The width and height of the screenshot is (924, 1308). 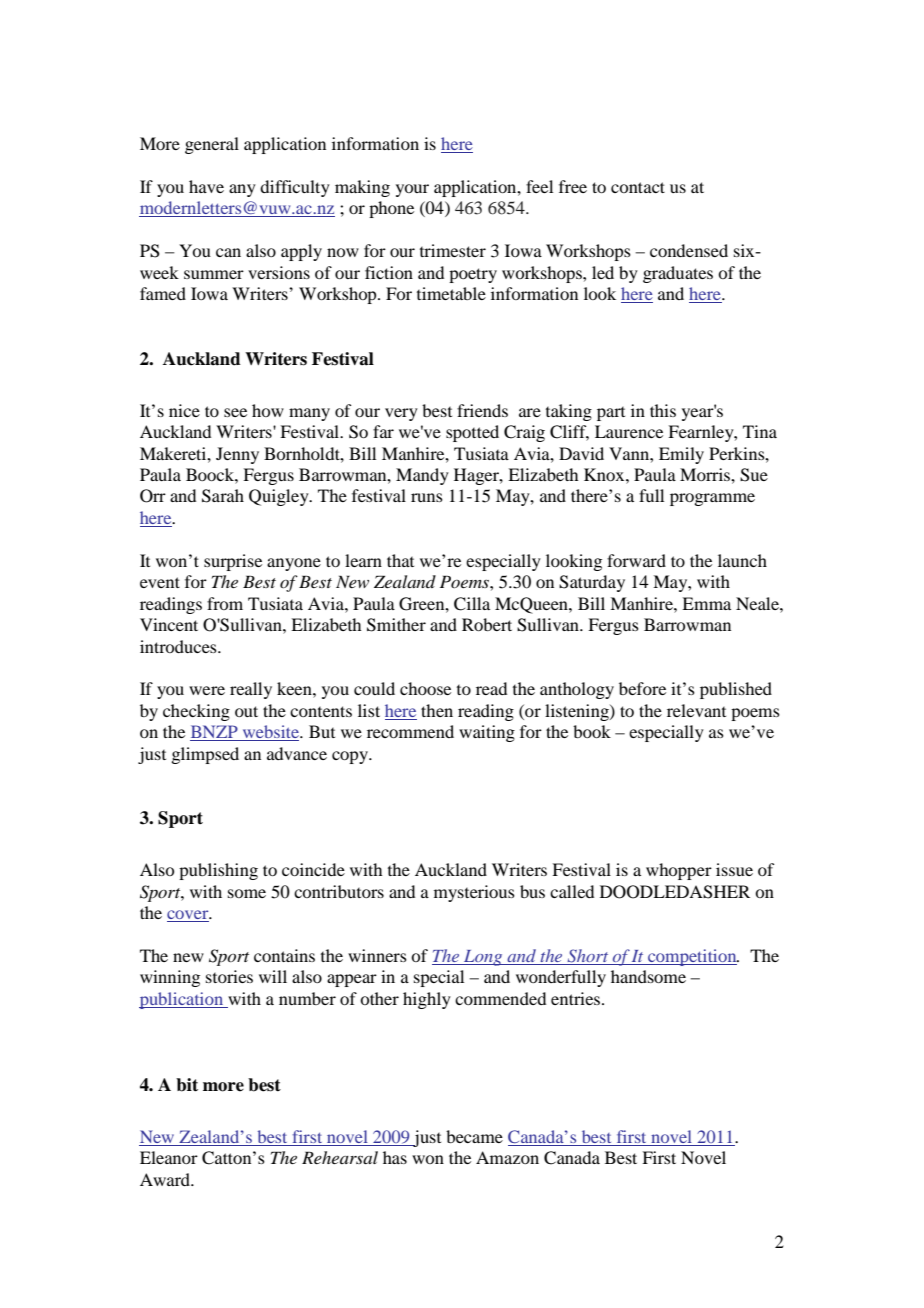 I want to click on your, so click(x=412, y=190).
